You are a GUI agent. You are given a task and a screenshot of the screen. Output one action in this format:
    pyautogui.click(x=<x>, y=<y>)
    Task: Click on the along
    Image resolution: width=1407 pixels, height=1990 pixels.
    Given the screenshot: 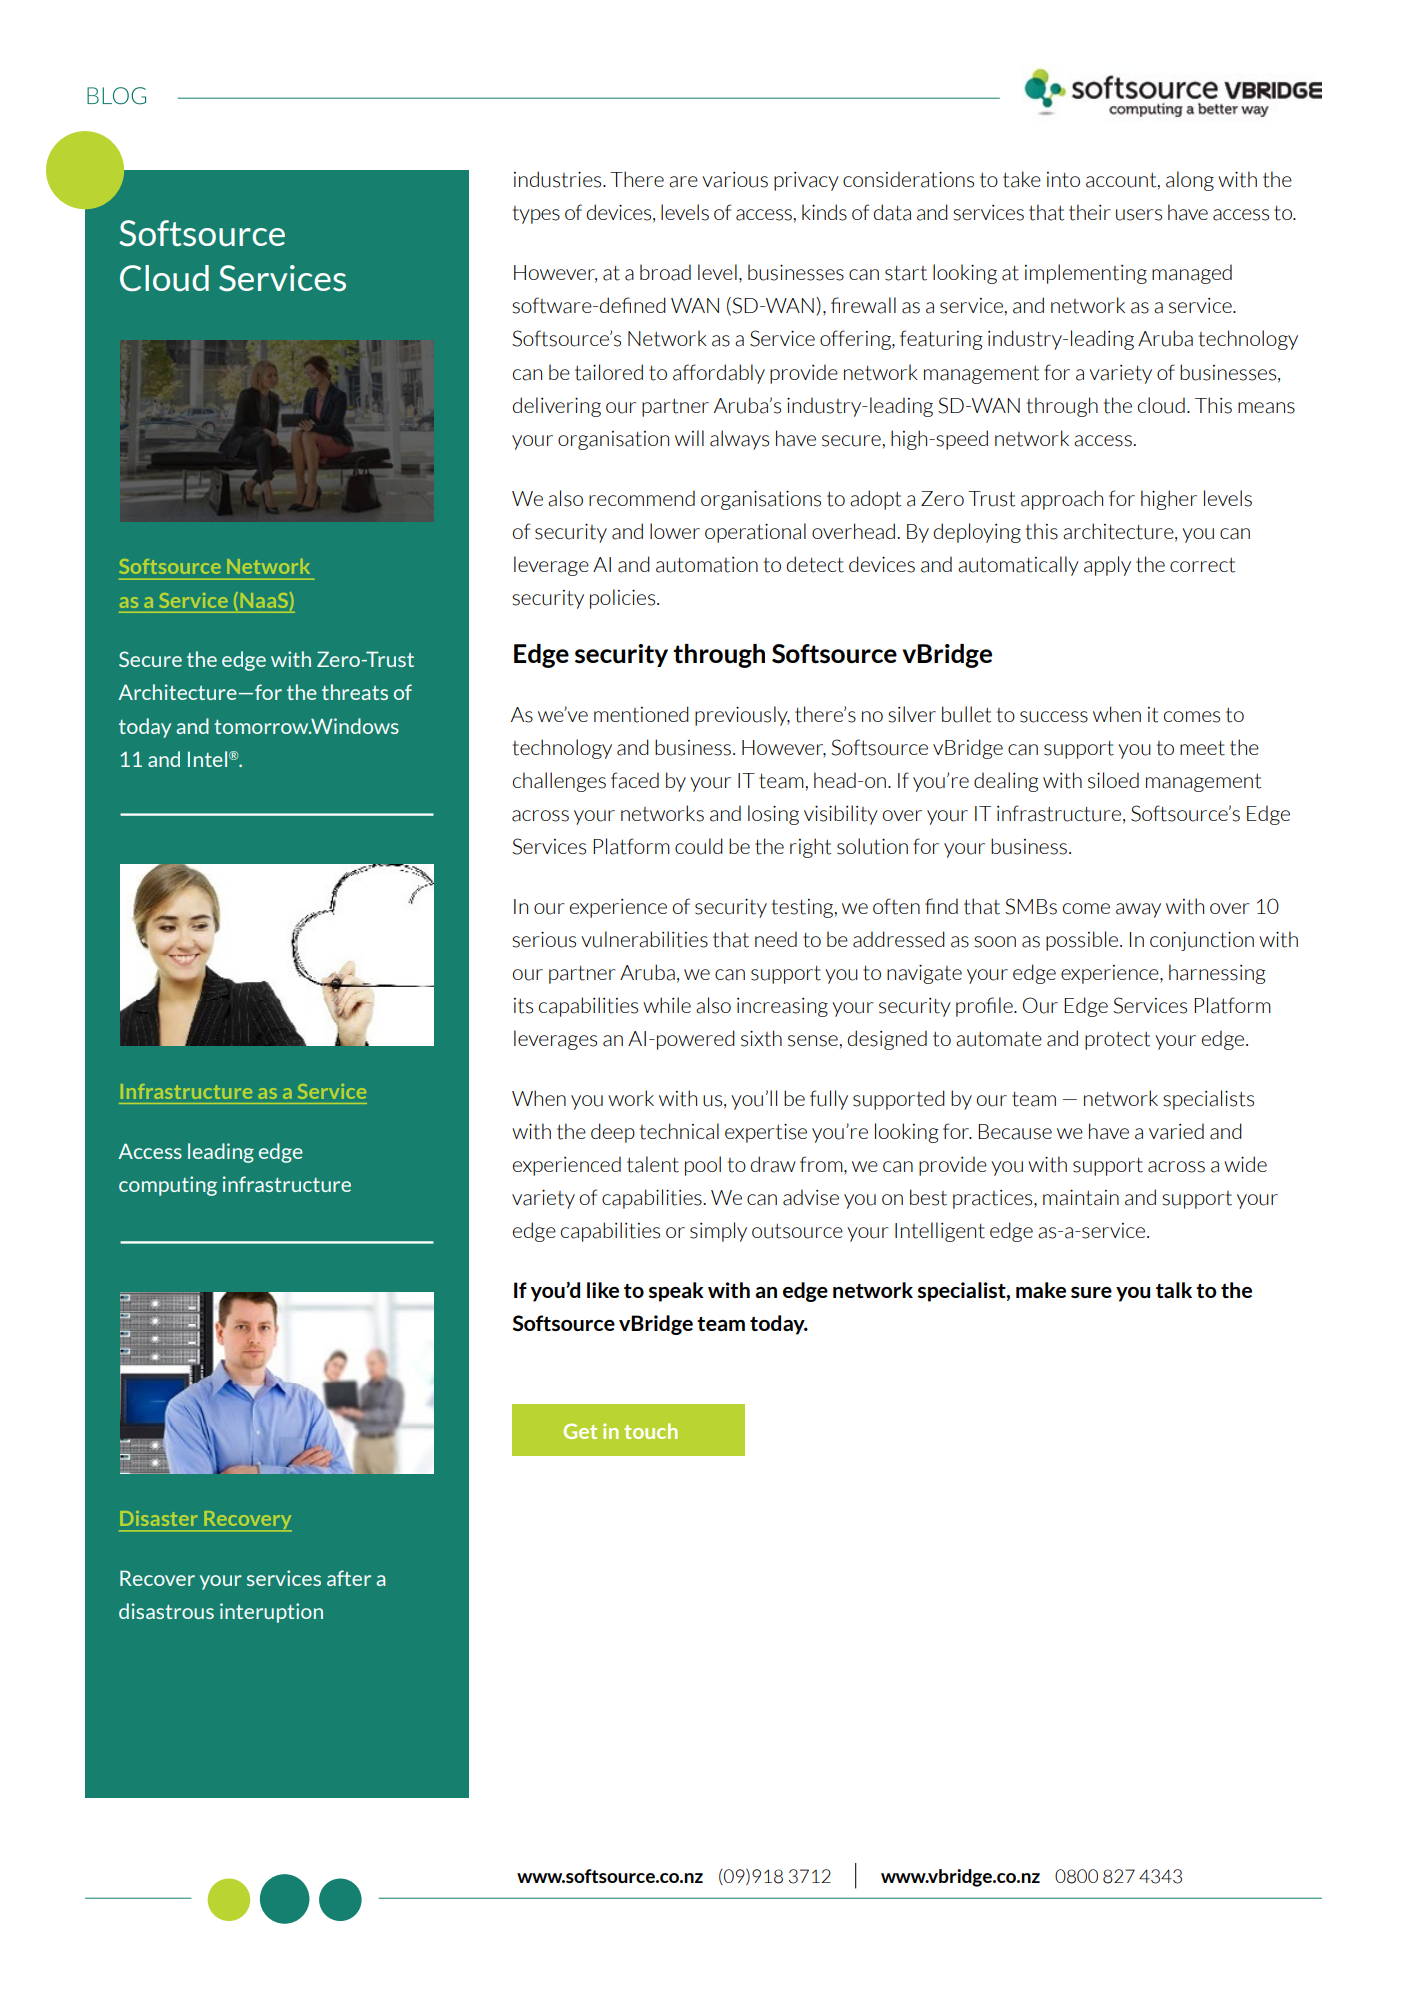 What is the action you would take?
    pyautogui.click(x=1190, y=181)
